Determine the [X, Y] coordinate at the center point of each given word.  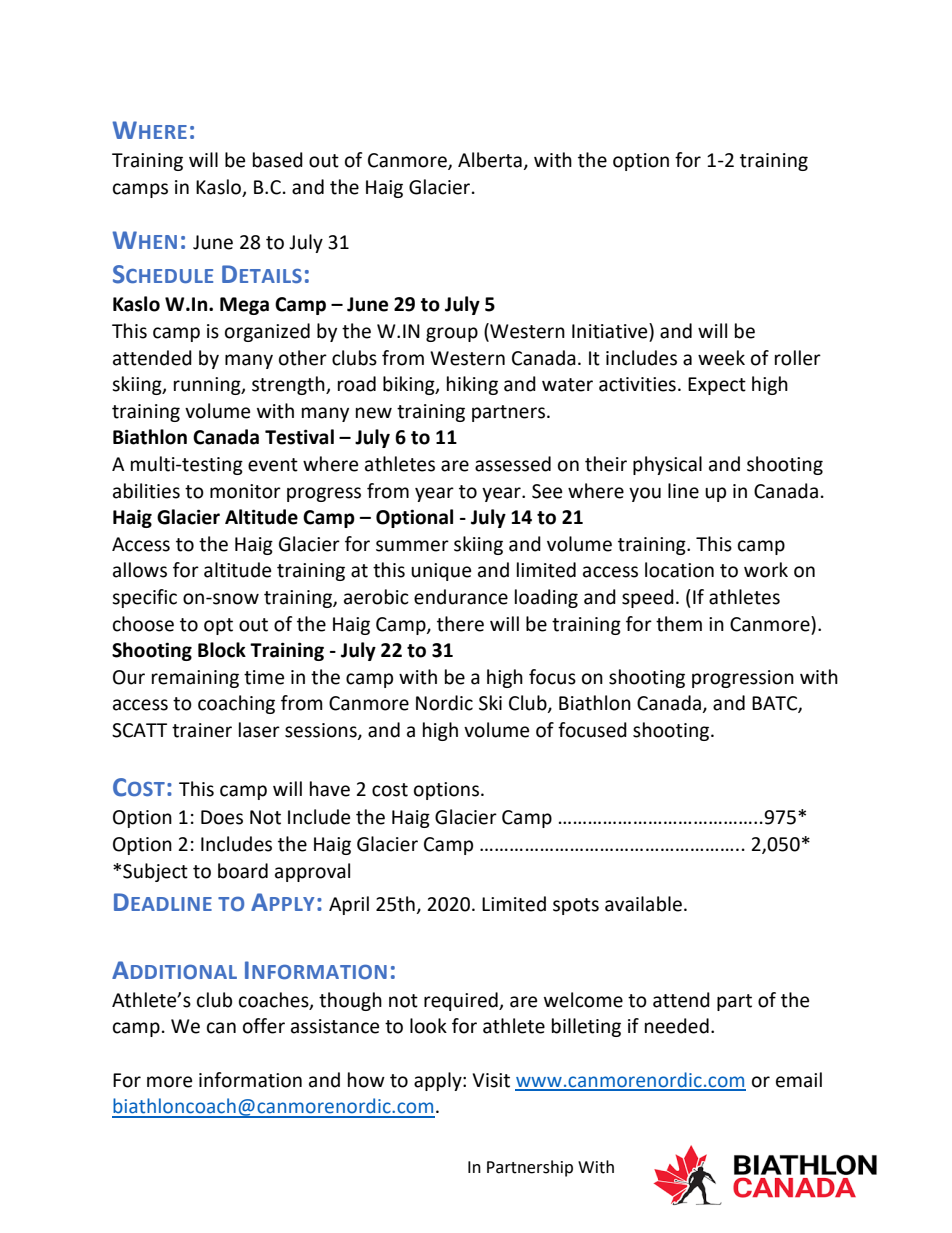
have [330, 789]
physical [667, 465]
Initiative [611, 331]
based [278, 160]
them [679, 624]
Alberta [491, 161]
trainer [202, 730]
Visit [491, 1080]
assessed [513, 464]
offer [264, 1026]
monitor [245, 491]
